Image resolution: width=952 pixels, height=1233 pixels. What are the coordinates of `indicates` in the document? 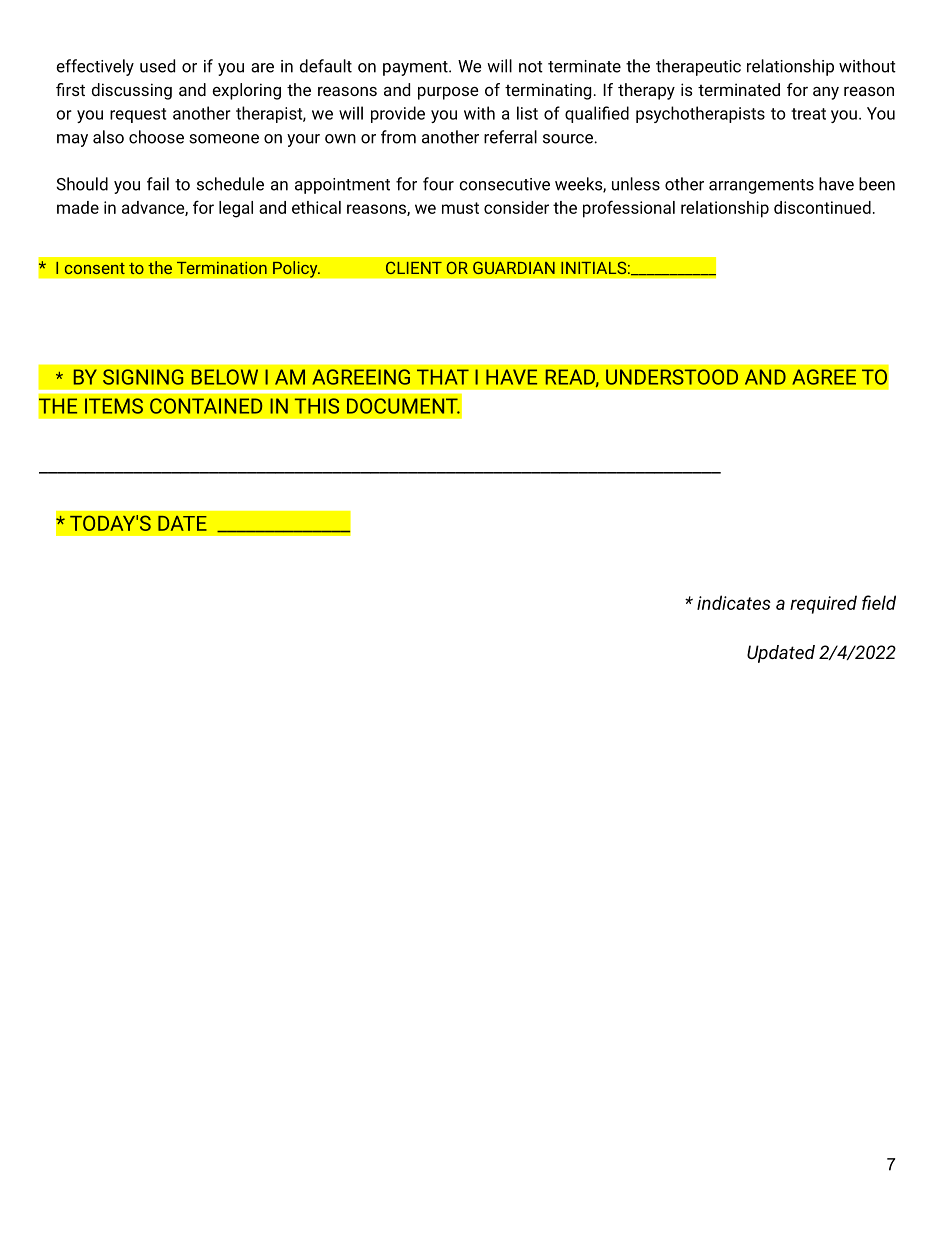 It's located at (734, 602).
